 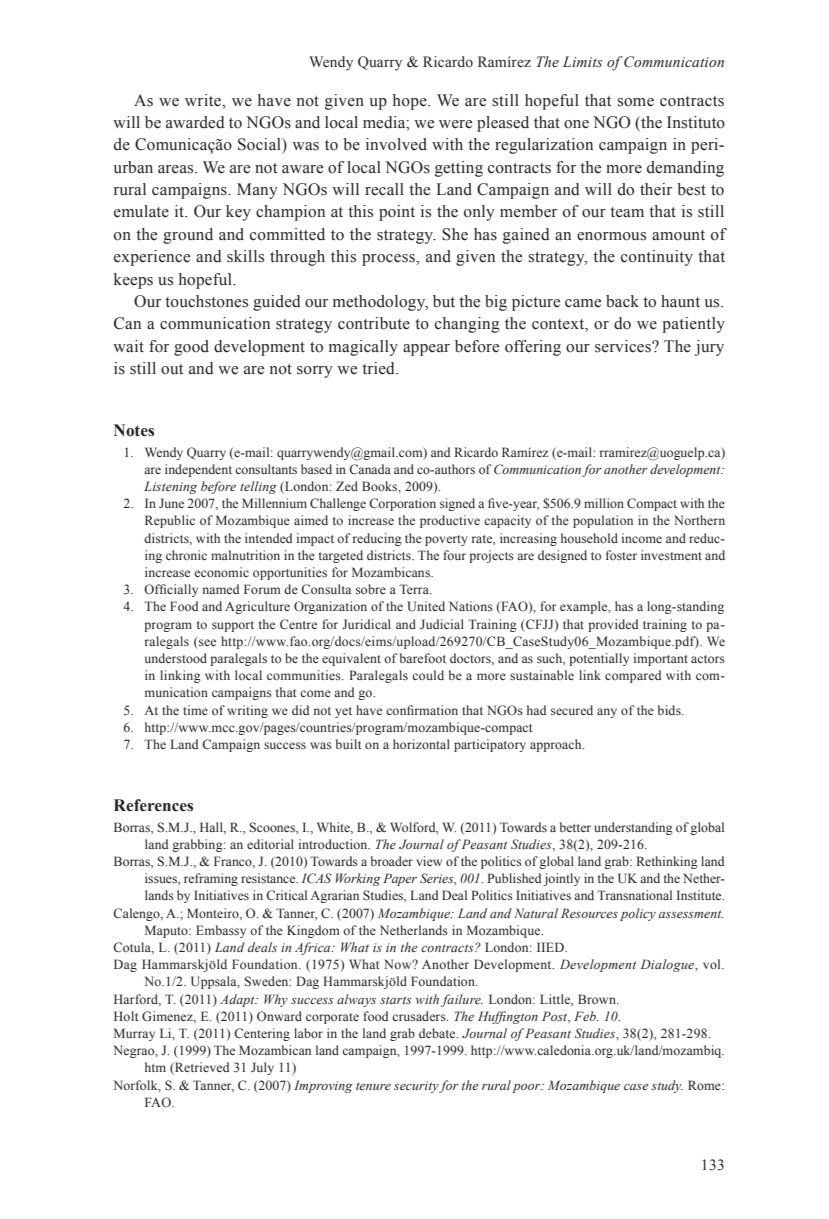 What do you see at coordinates (201, 1068) in the screenshot?
I see `Retrieved` at bounding box center [201, 1068].
